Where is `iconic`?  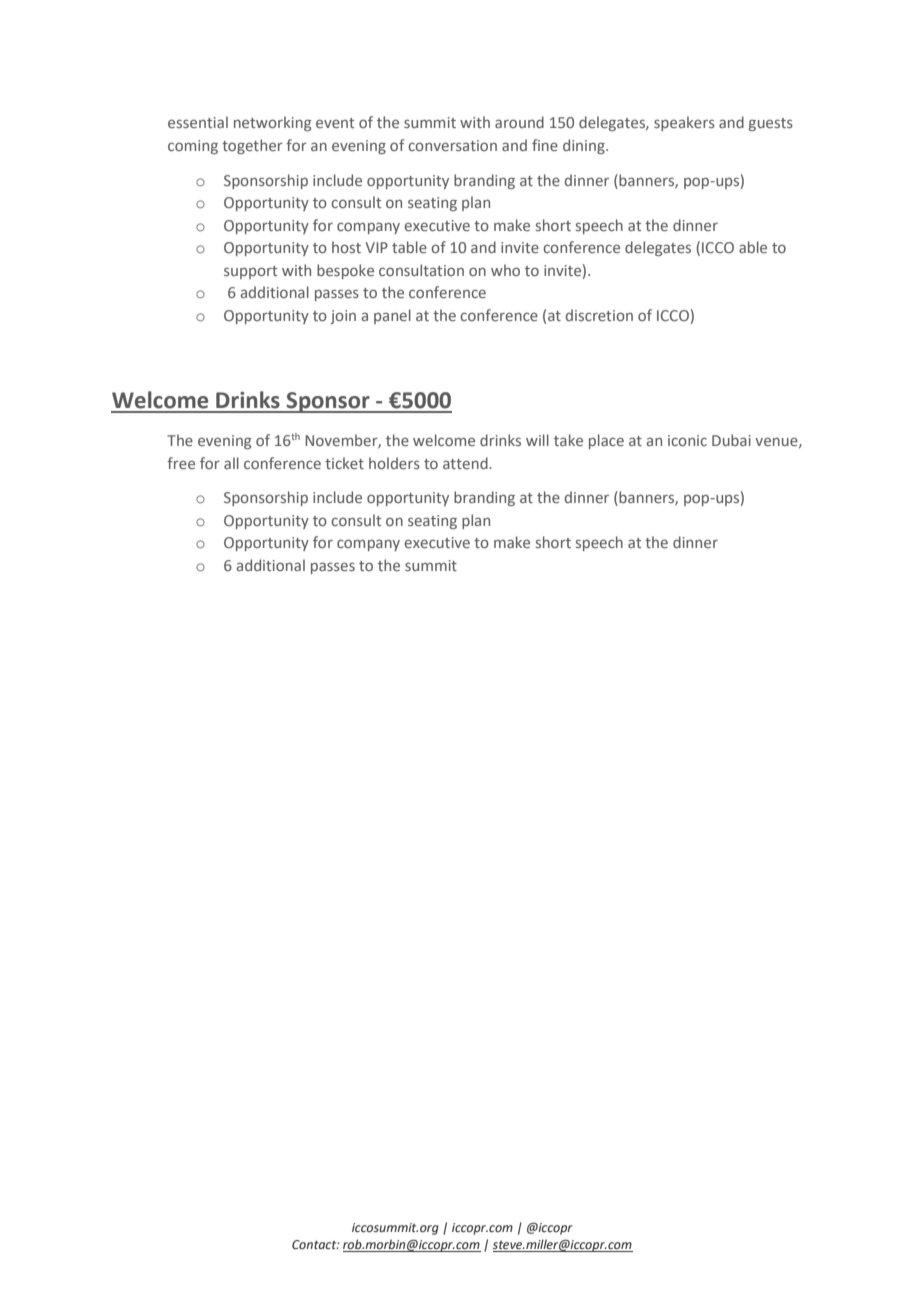
iconic is located at coordinates (687, 440).
